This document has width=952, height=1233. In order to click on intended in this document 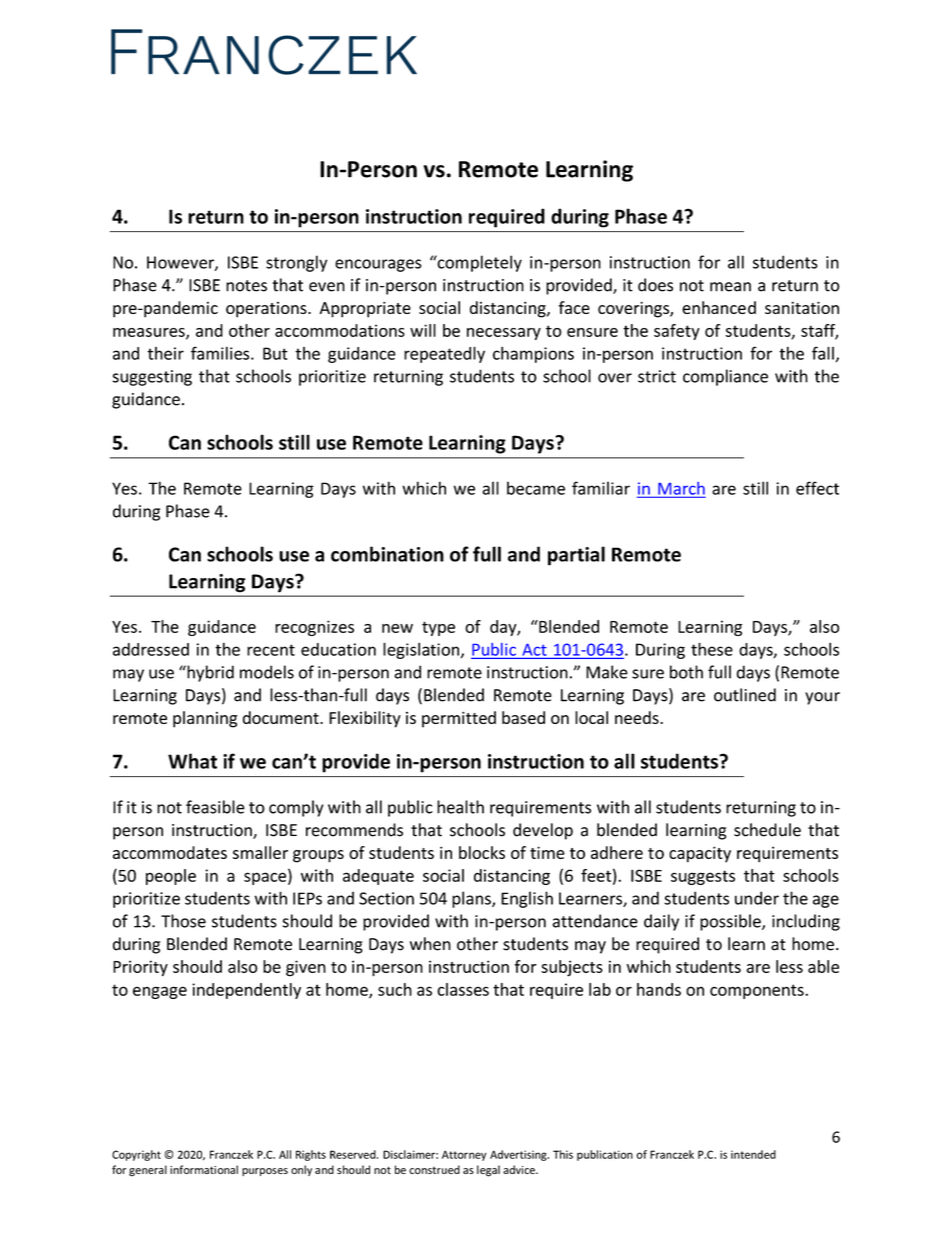, I will do `click(753, 1154)`.
